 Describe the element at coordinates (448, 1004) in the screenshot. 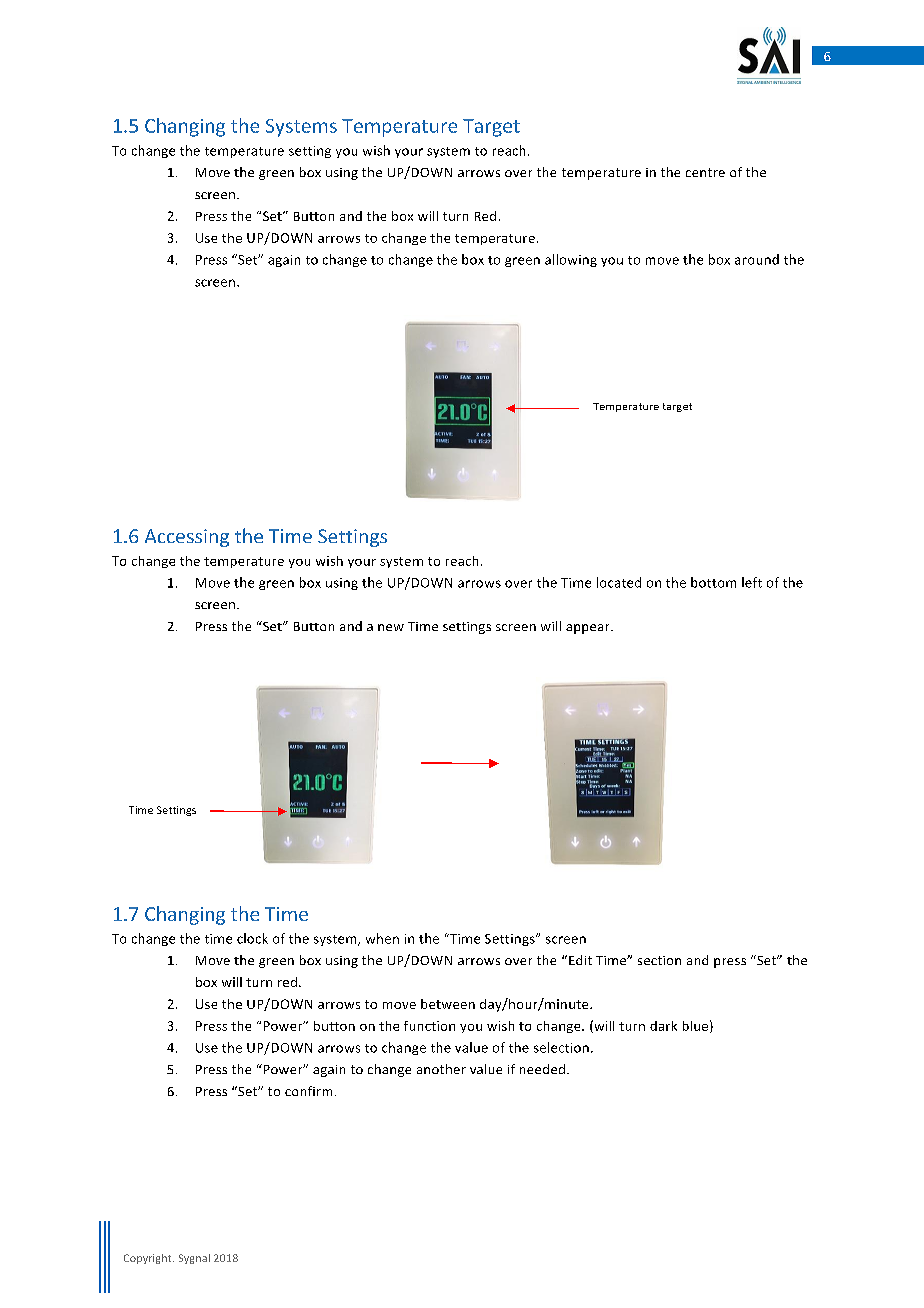

I see `between` at that location.
